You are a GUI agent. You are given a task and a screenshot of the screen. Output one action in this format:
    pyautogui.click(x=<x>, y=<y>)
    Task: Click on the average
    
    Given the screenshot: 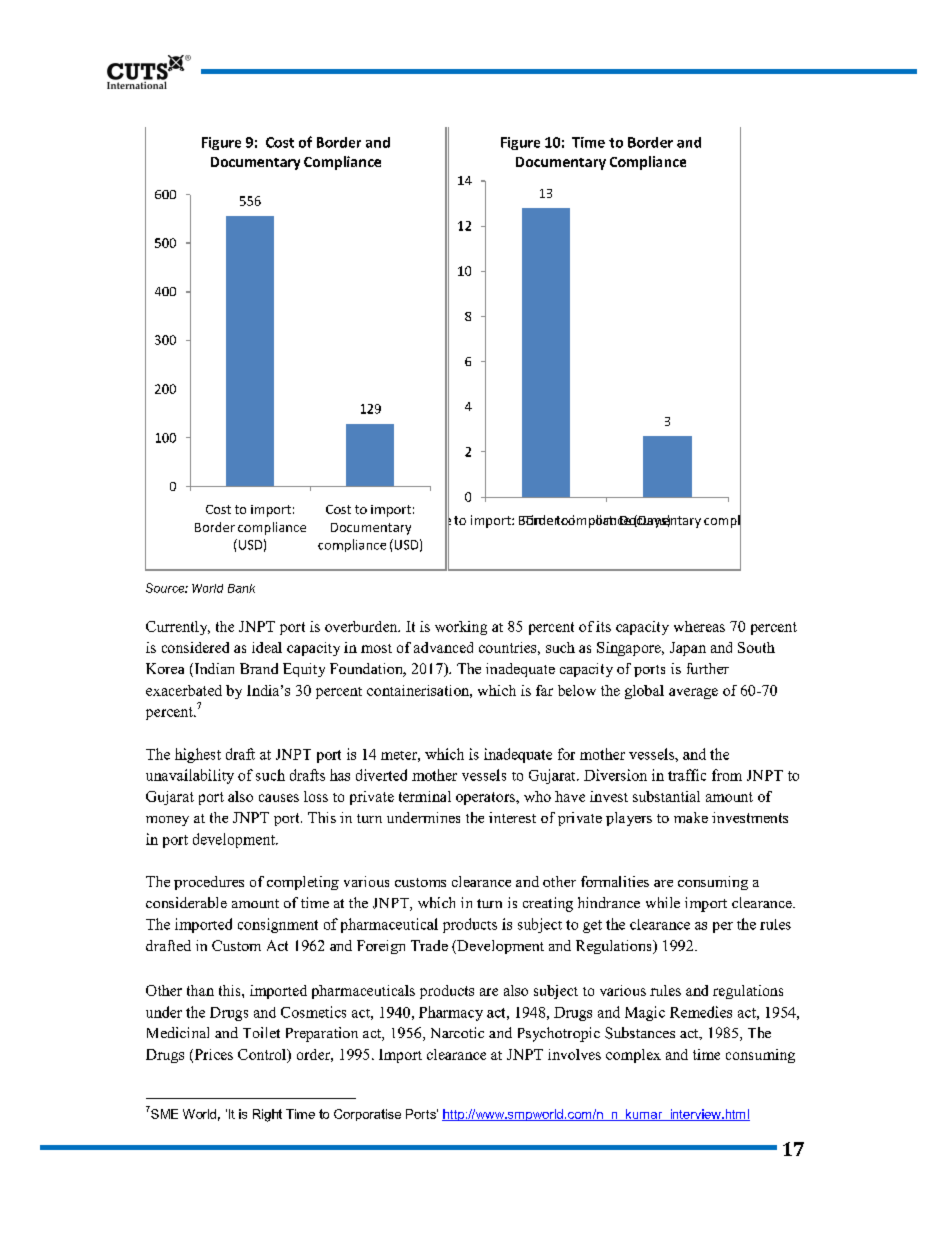 What is the action you would take?
    pyautogui.click(x=693, y=693)
